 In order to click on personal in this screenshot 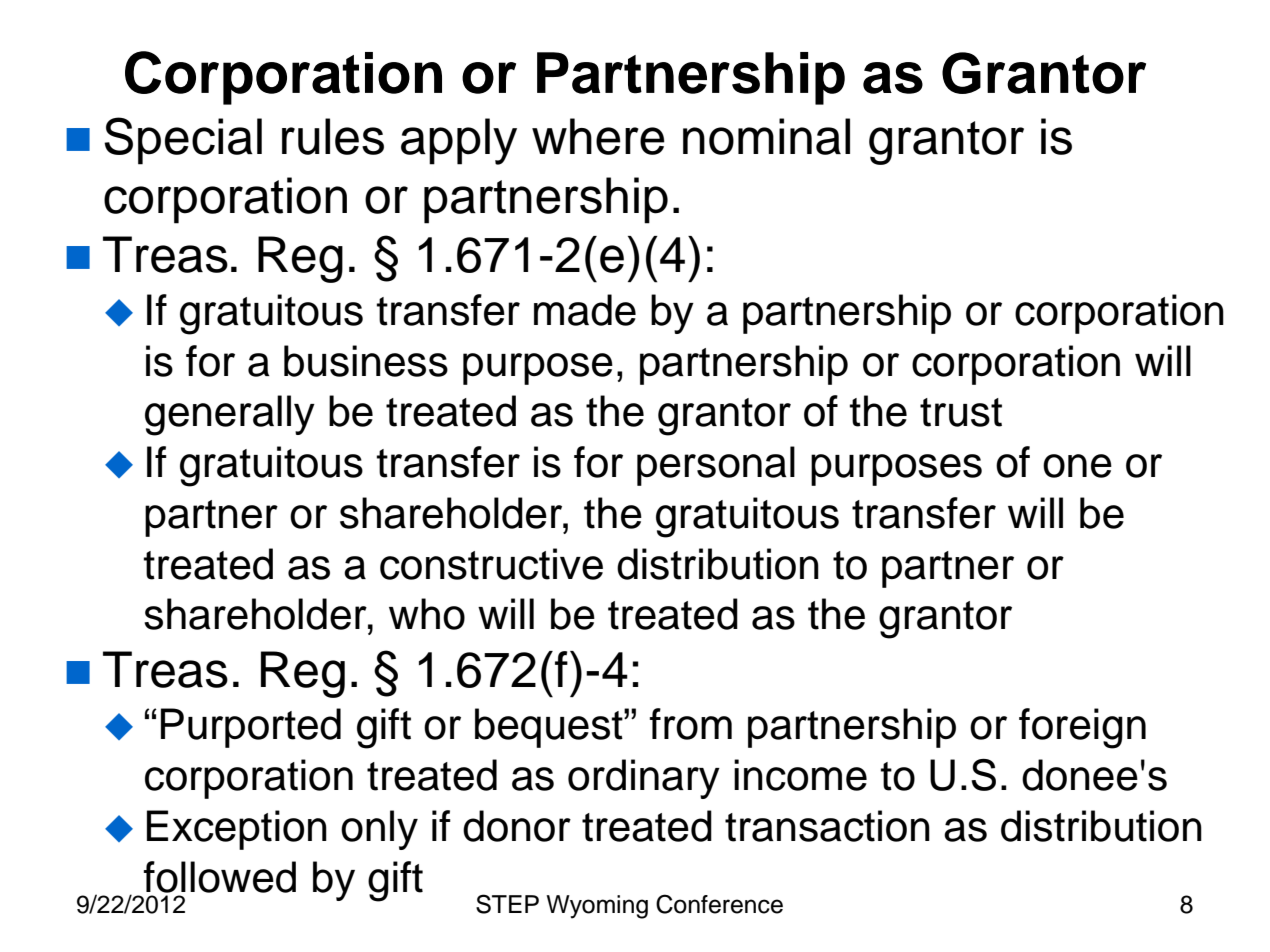, I will do `click(716, 466)`.
